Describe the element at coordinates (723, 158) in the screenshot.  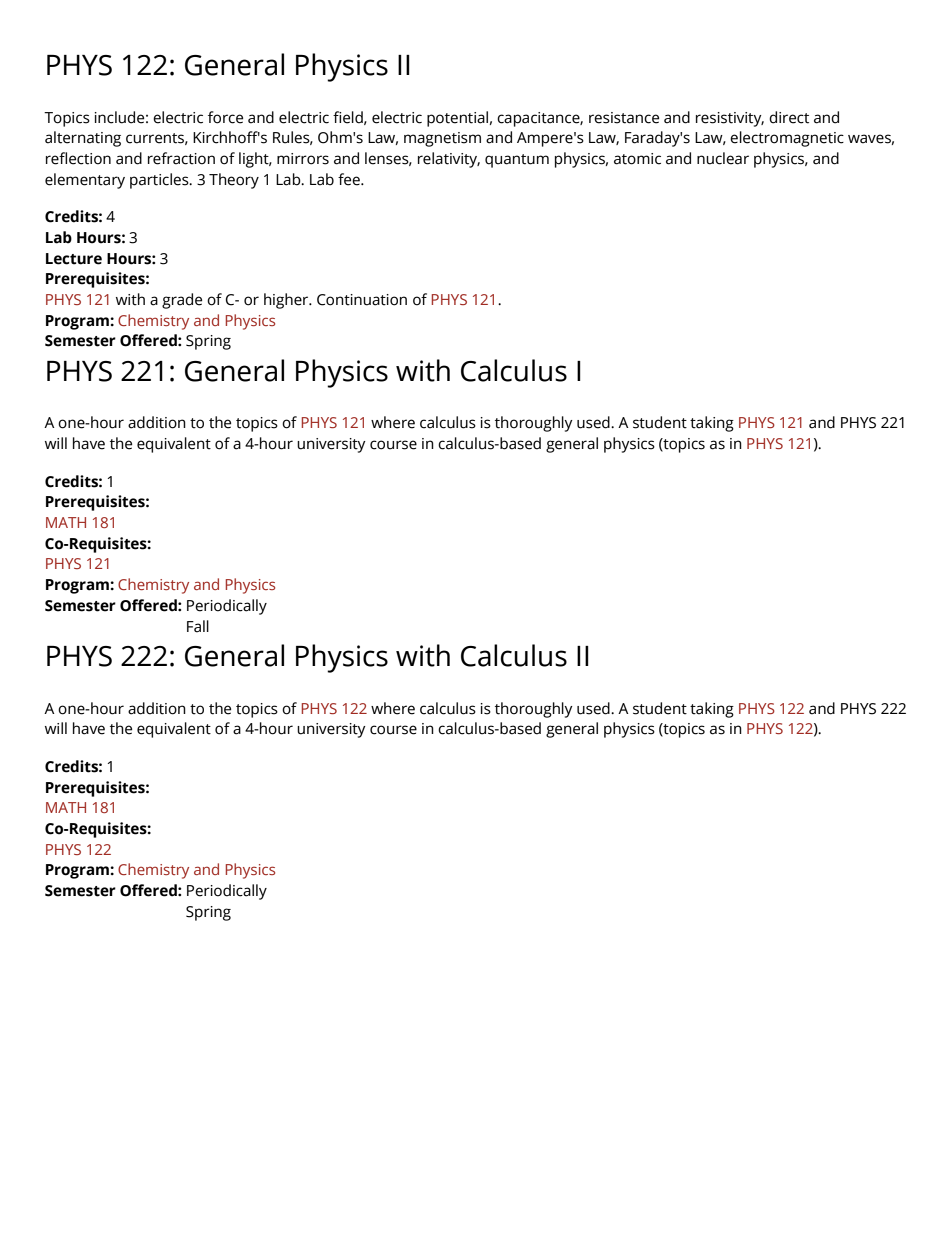
I see `nuclear` at that location.
